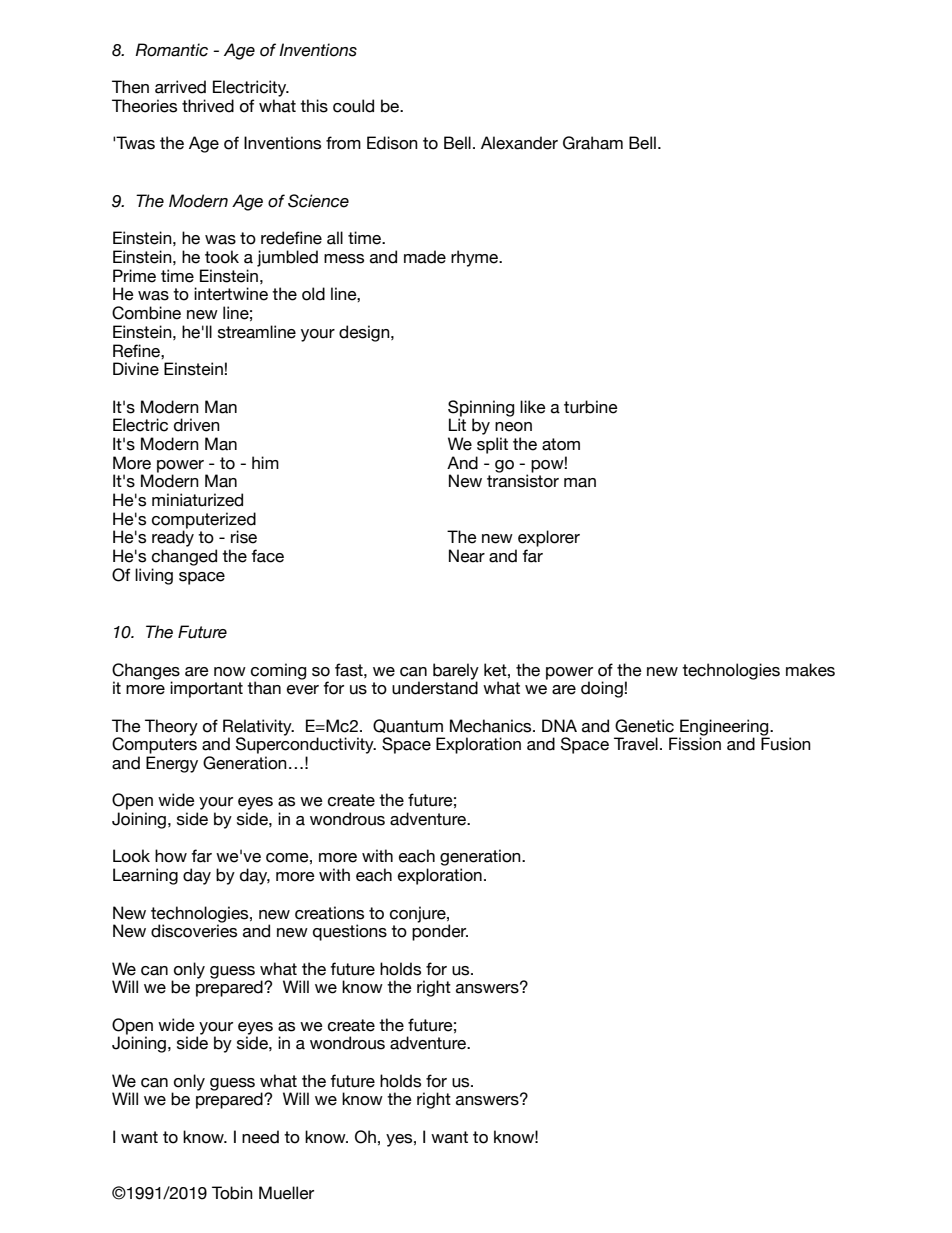 The height and width of the screenshot is (1233, 952). Describe the element at coordinates (194, 931) in the screenshot. I see `discoveries` at that location.
